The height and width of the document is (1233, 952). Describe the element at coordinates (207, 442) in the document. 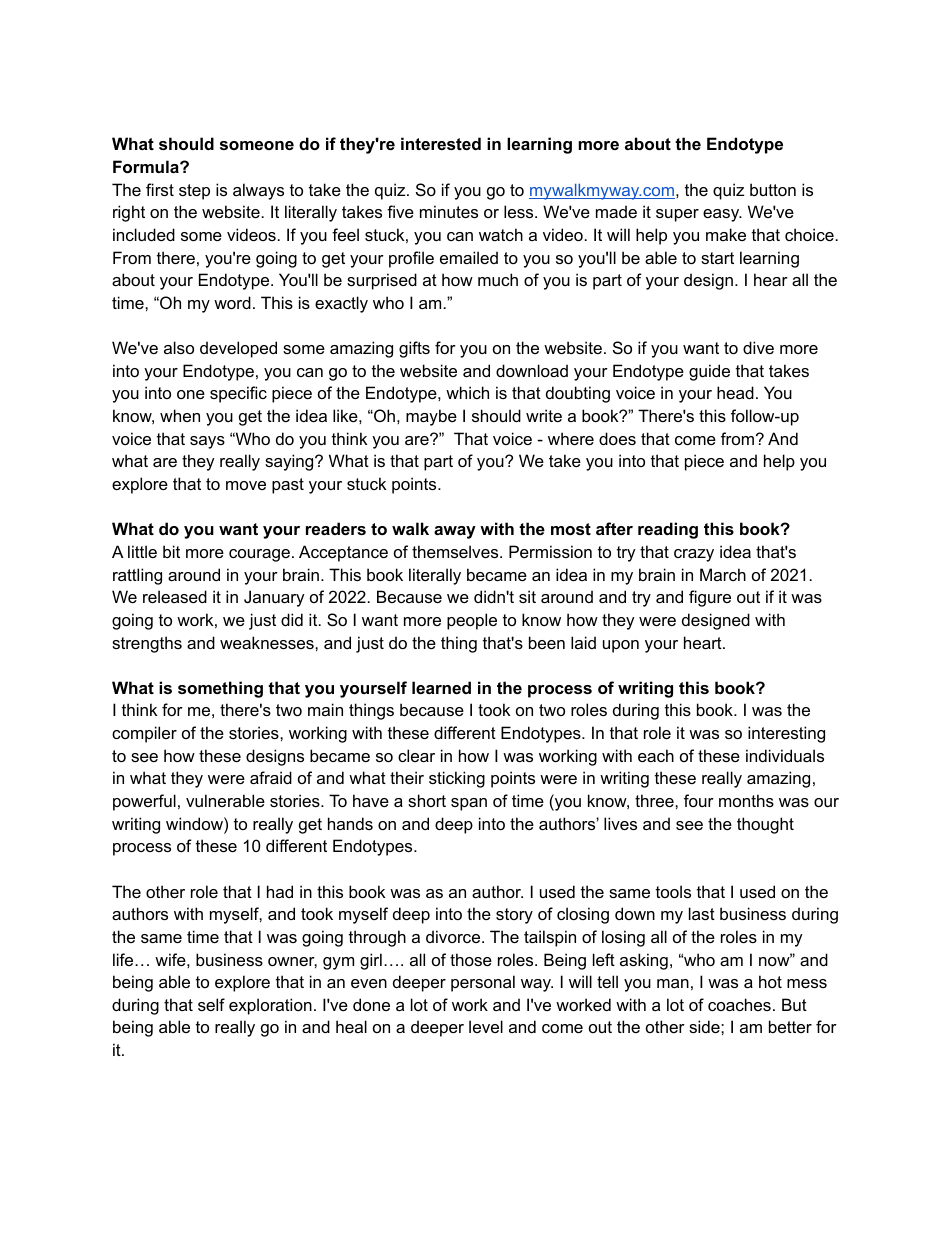

I see `says` at that location.
